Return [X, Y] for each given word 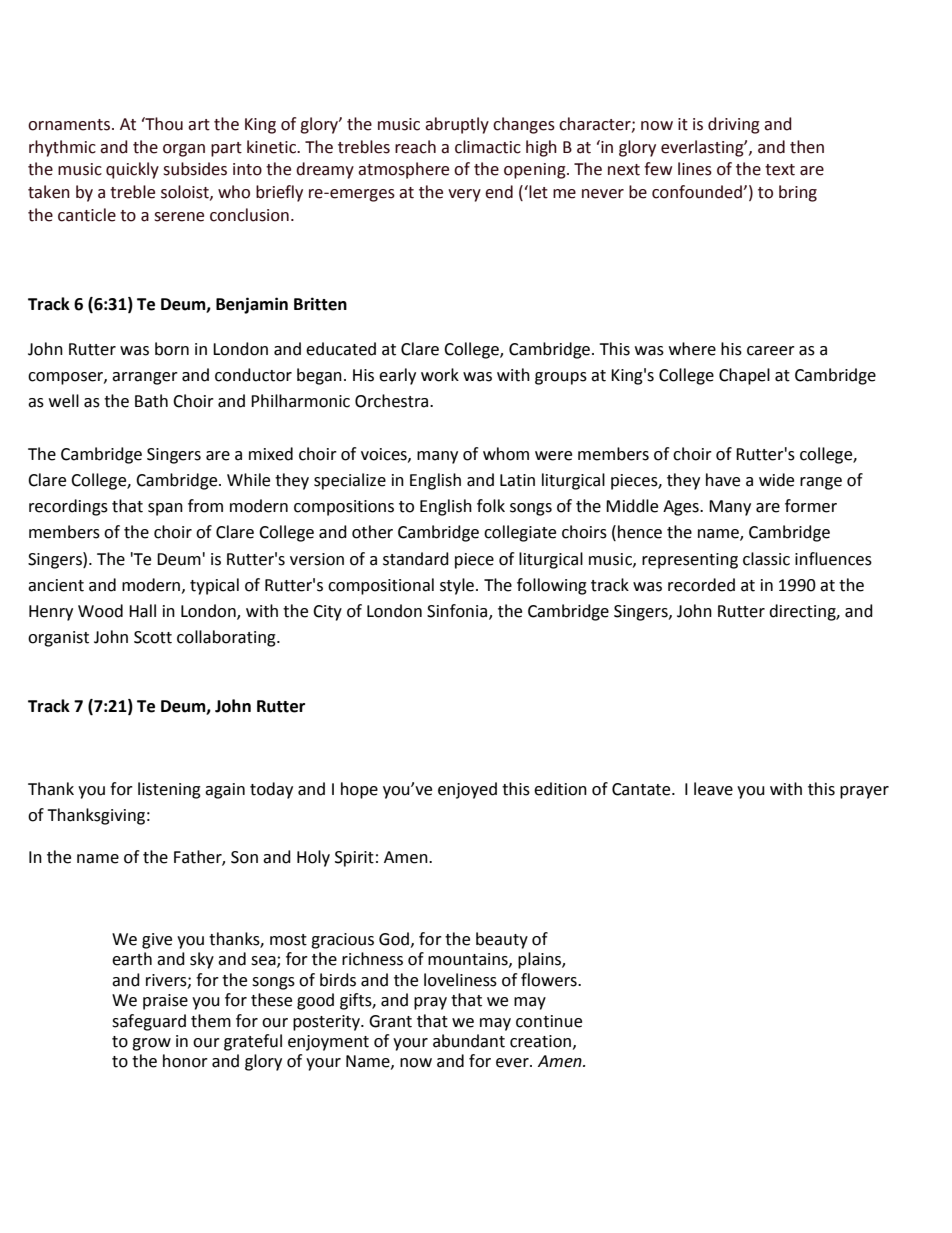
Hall [142, 611]
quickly [132, 170]
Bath [151, 401]
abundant [469, 1041]
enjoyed [467, 790]
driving [734, 125]
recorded [701, 585]
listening [169, 790]
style [458, 586]
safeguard [149, 1022]
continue [549, 1021]
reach [415, 147]
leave [713, 789]
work [440, 375]
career [771, 351]
